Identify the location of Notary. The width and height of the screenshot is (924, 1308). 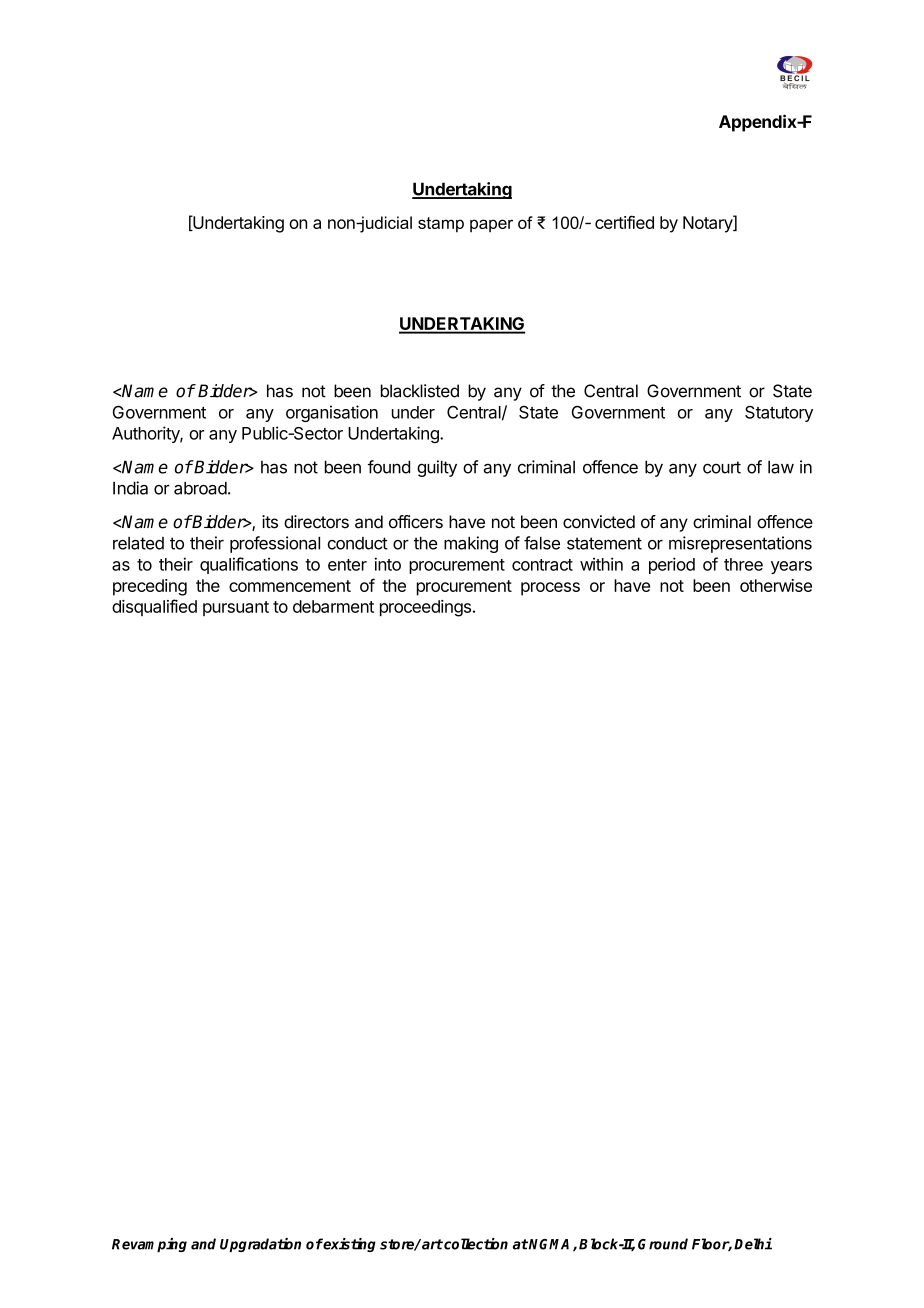
(708, 224).
